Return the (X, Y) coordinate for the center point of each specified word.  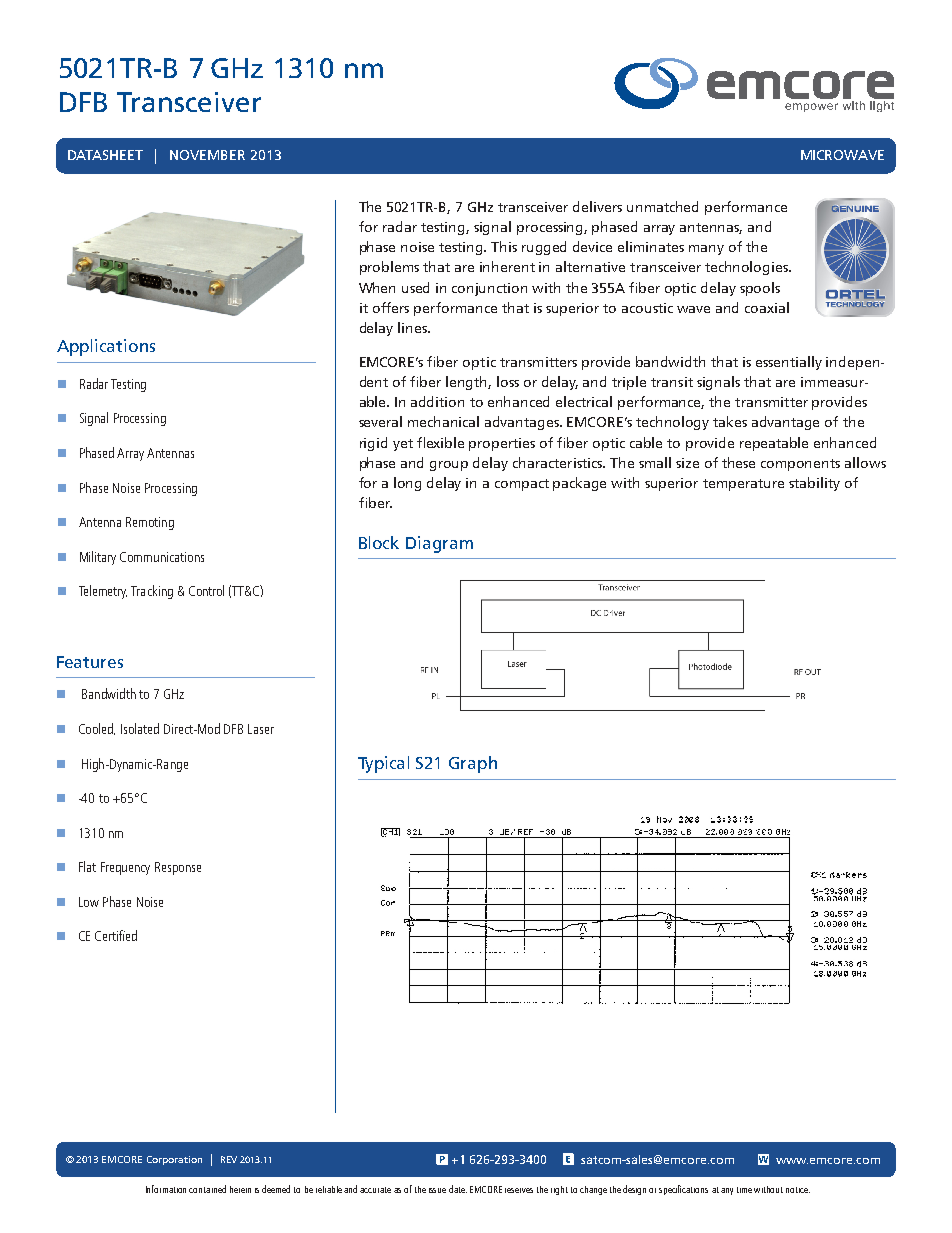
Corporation (174, 1160)
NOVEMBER (207, 155)
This (504, 246)
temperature (743, 485)
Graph (473, 764)
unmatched (662, 206)
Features (90, 662)
